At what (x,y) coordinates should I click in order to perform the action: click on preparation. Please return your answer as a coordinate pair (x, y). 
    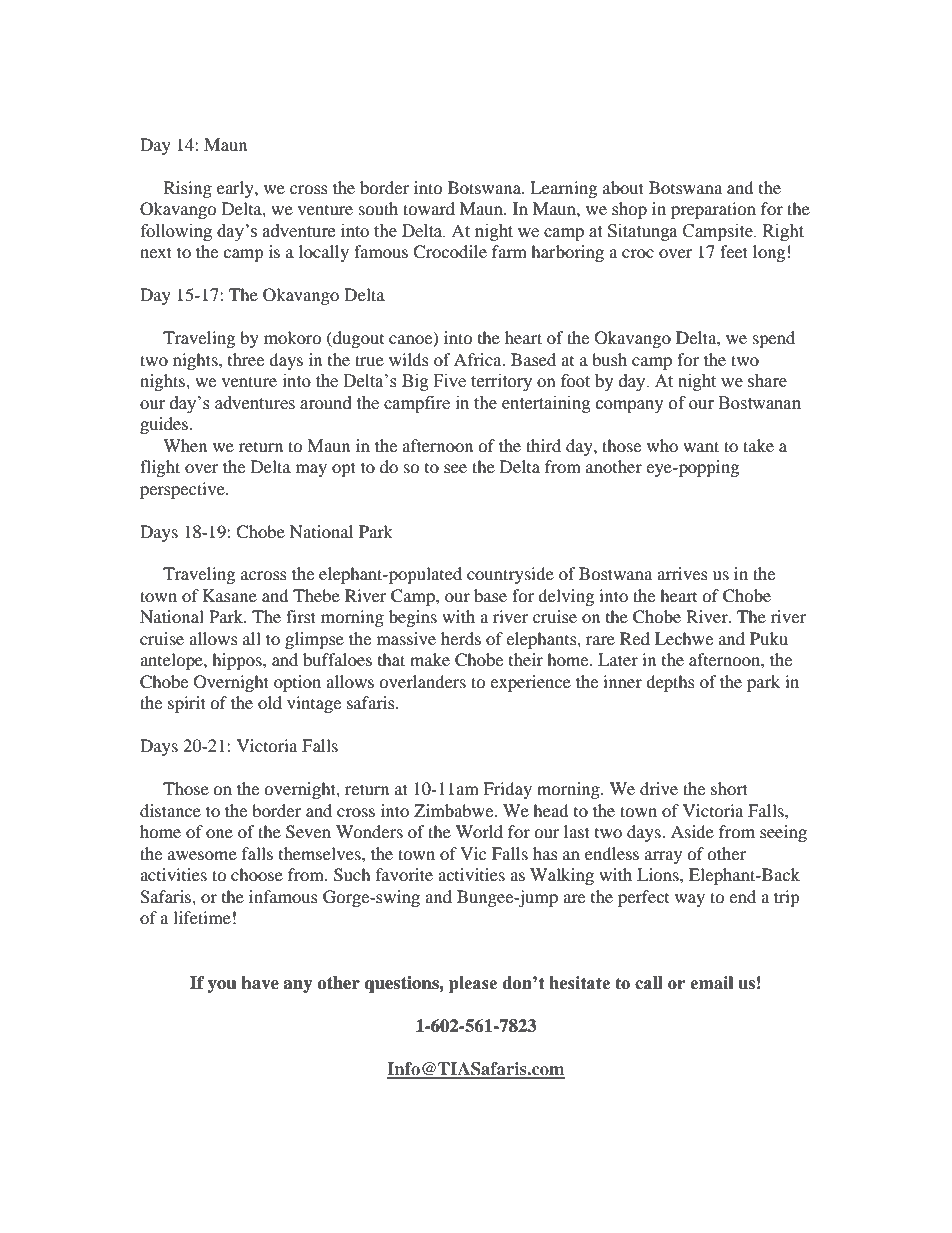
    Looking at the image, I should click on (713, 210).
